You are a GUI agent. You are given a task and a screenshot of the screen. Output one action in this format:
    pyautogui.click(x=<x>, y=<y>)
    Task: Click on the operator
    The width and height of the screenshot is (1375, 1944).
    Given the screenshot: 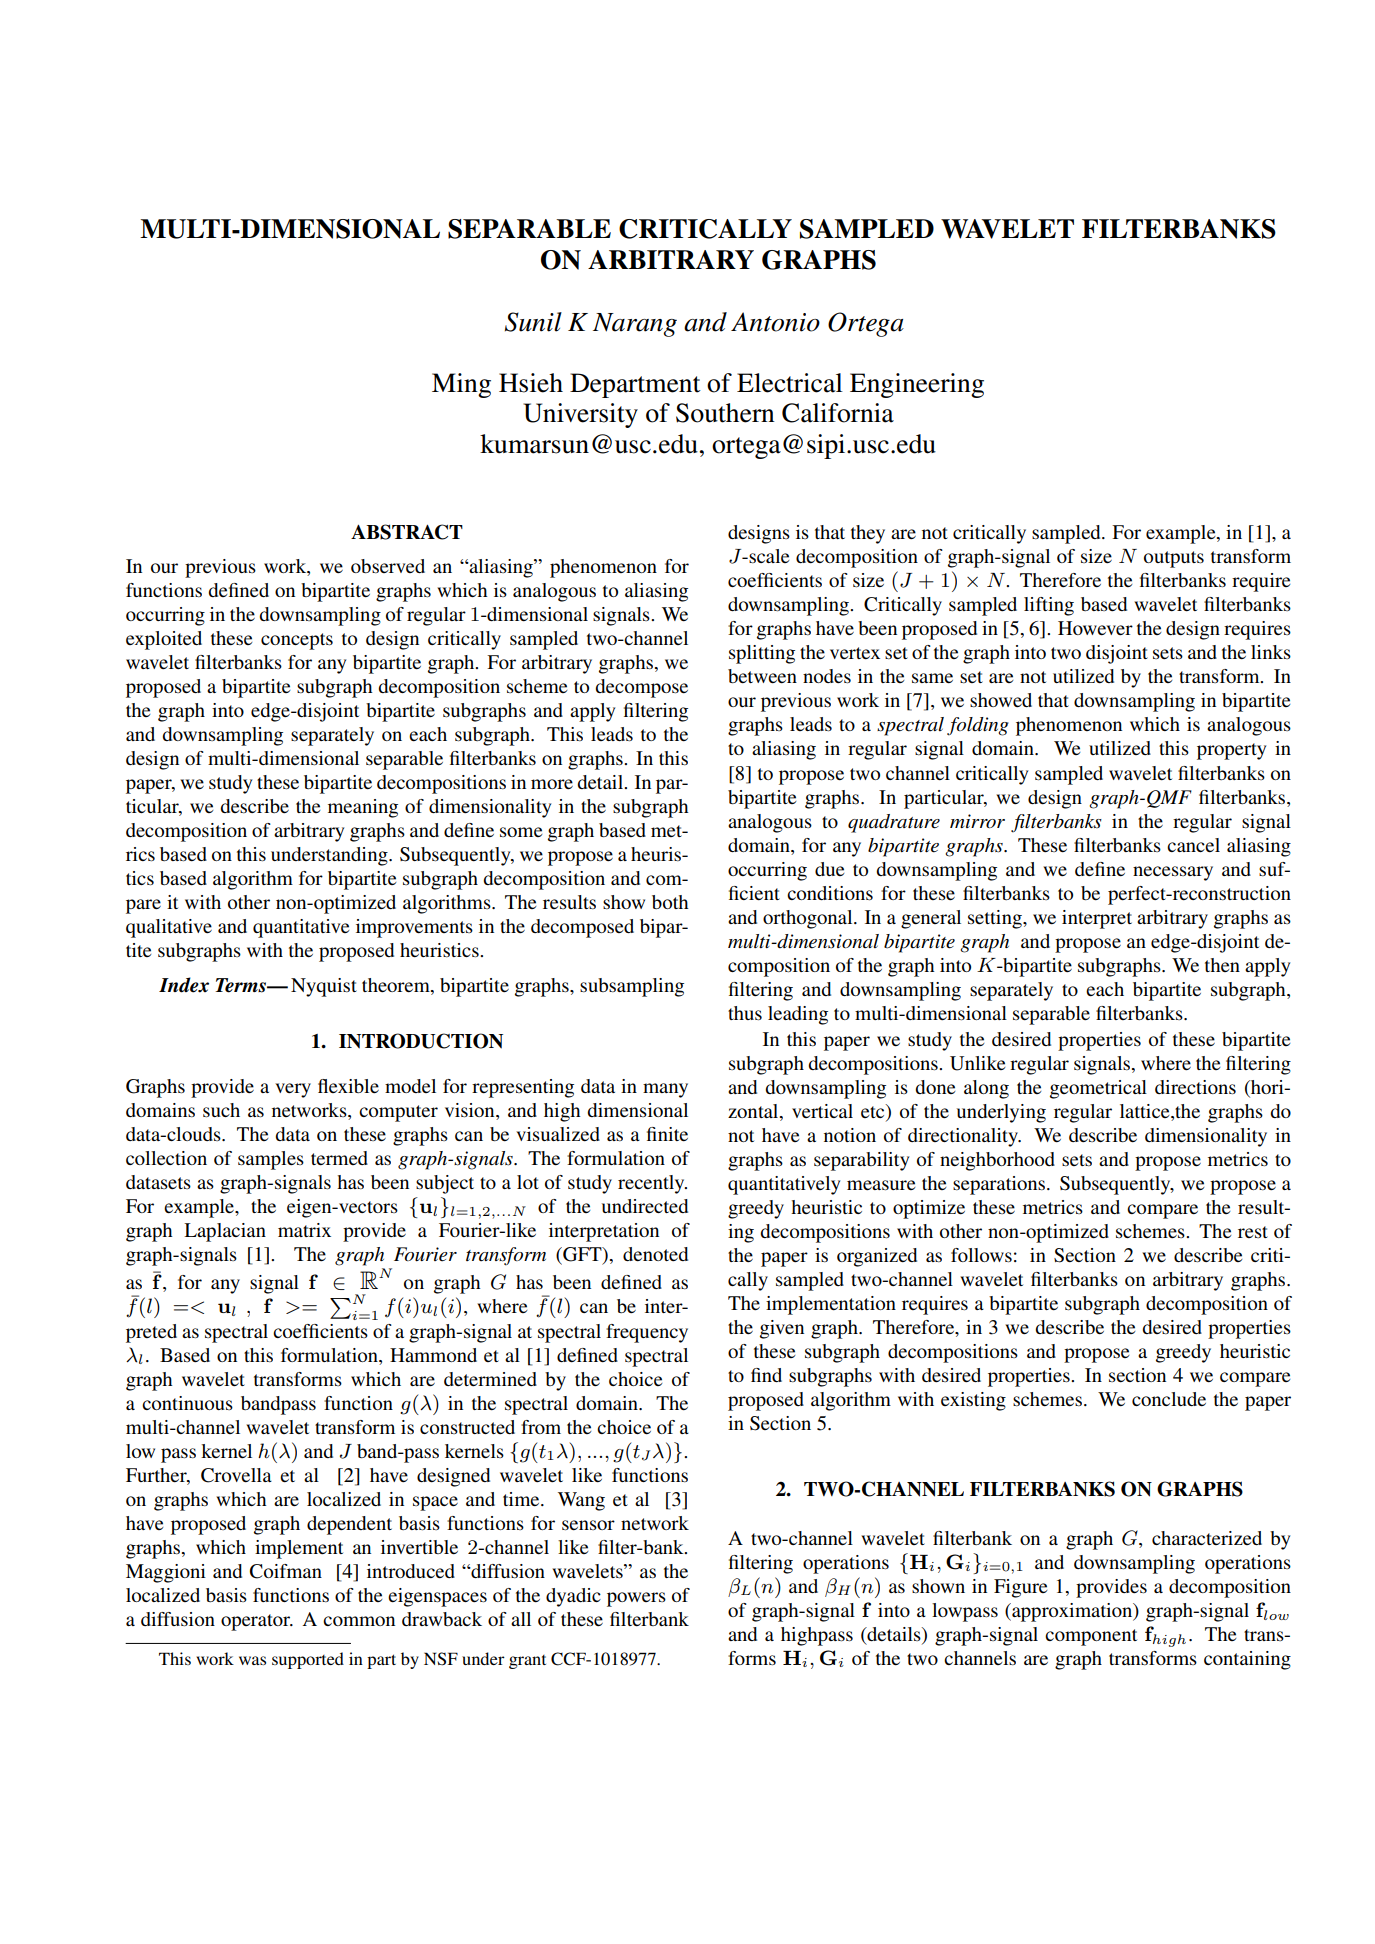 What is the action you would take?
    pyautogui.click(x=257, y=1622)
